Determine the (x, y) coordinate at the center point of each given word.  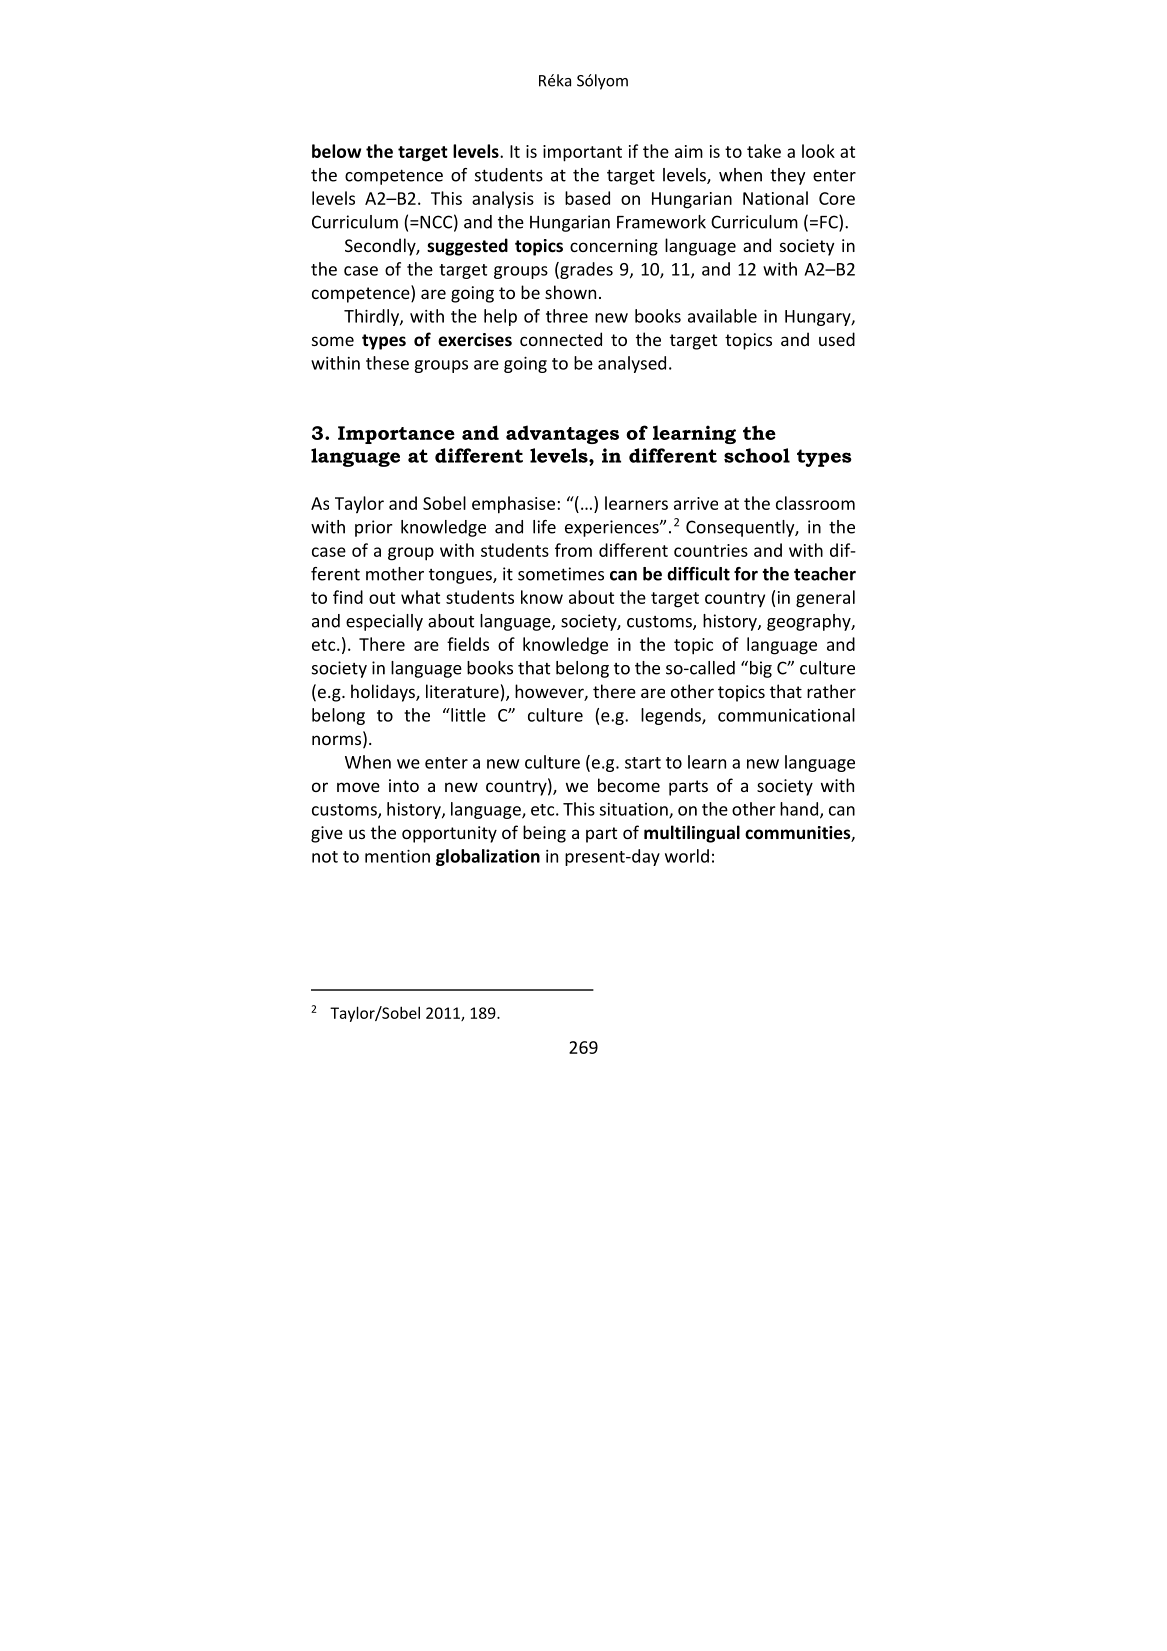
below (336, 151)
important (582, 153)
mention (397, 856)
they (788, 176)
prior (374, 528)
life (544, 527)
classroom (815, 503)
